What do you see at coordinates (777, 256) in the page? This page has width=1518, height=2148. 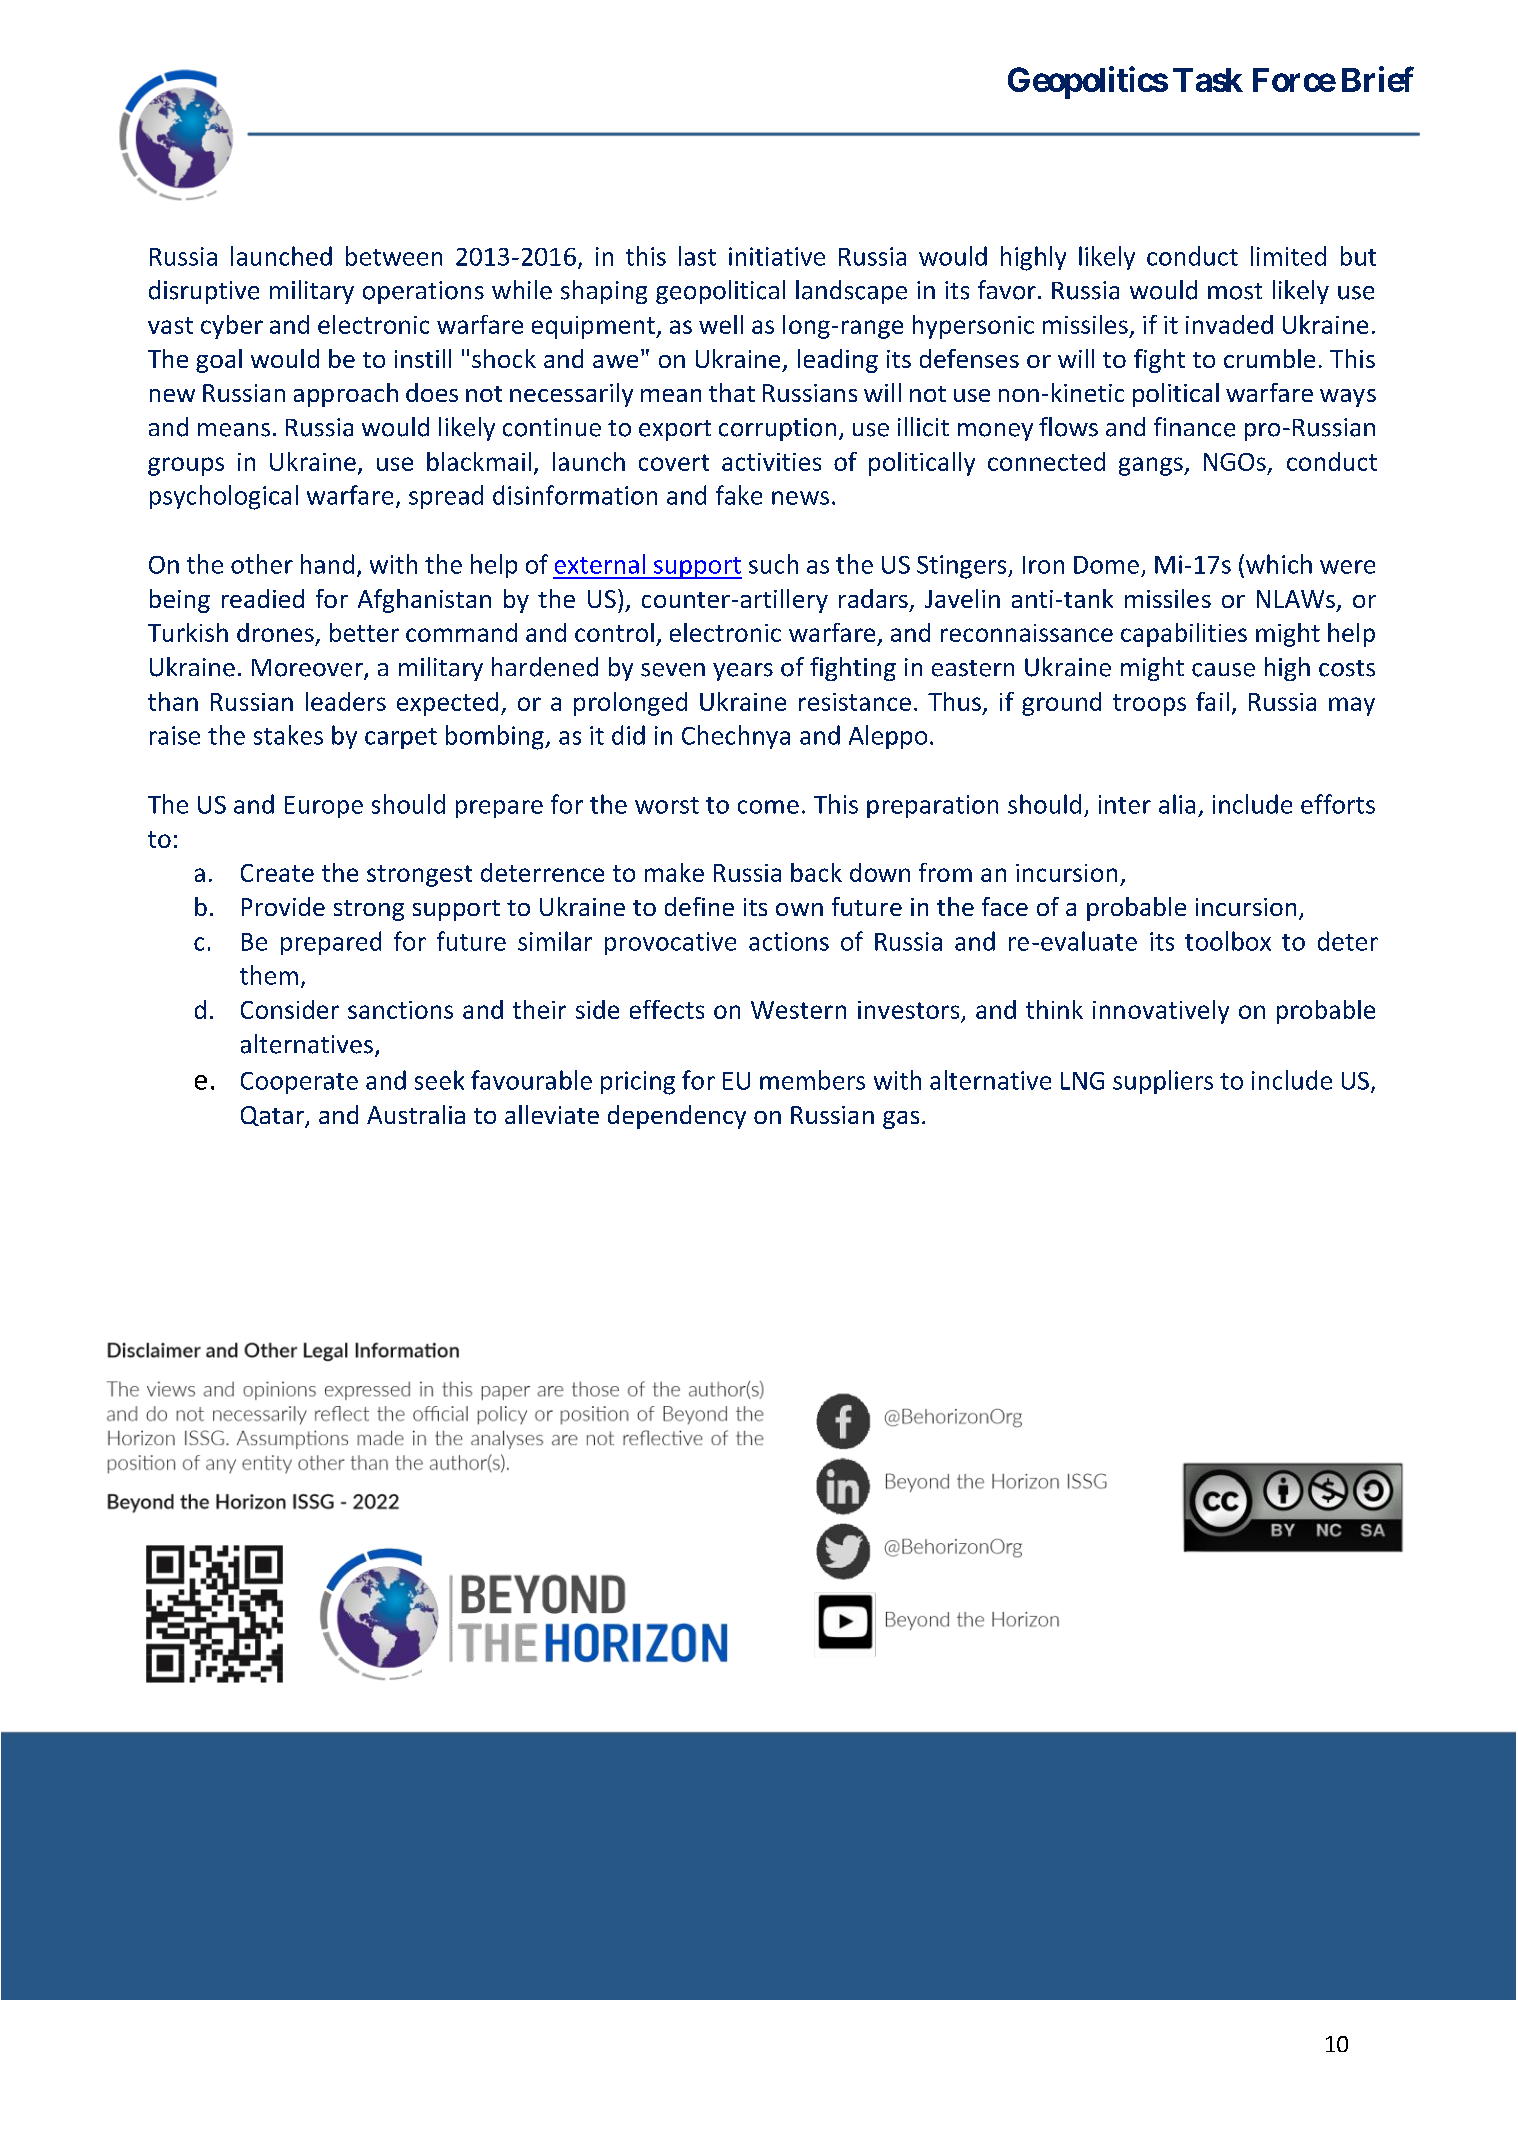 I see `initiative` at bounding box center [777, 256].
